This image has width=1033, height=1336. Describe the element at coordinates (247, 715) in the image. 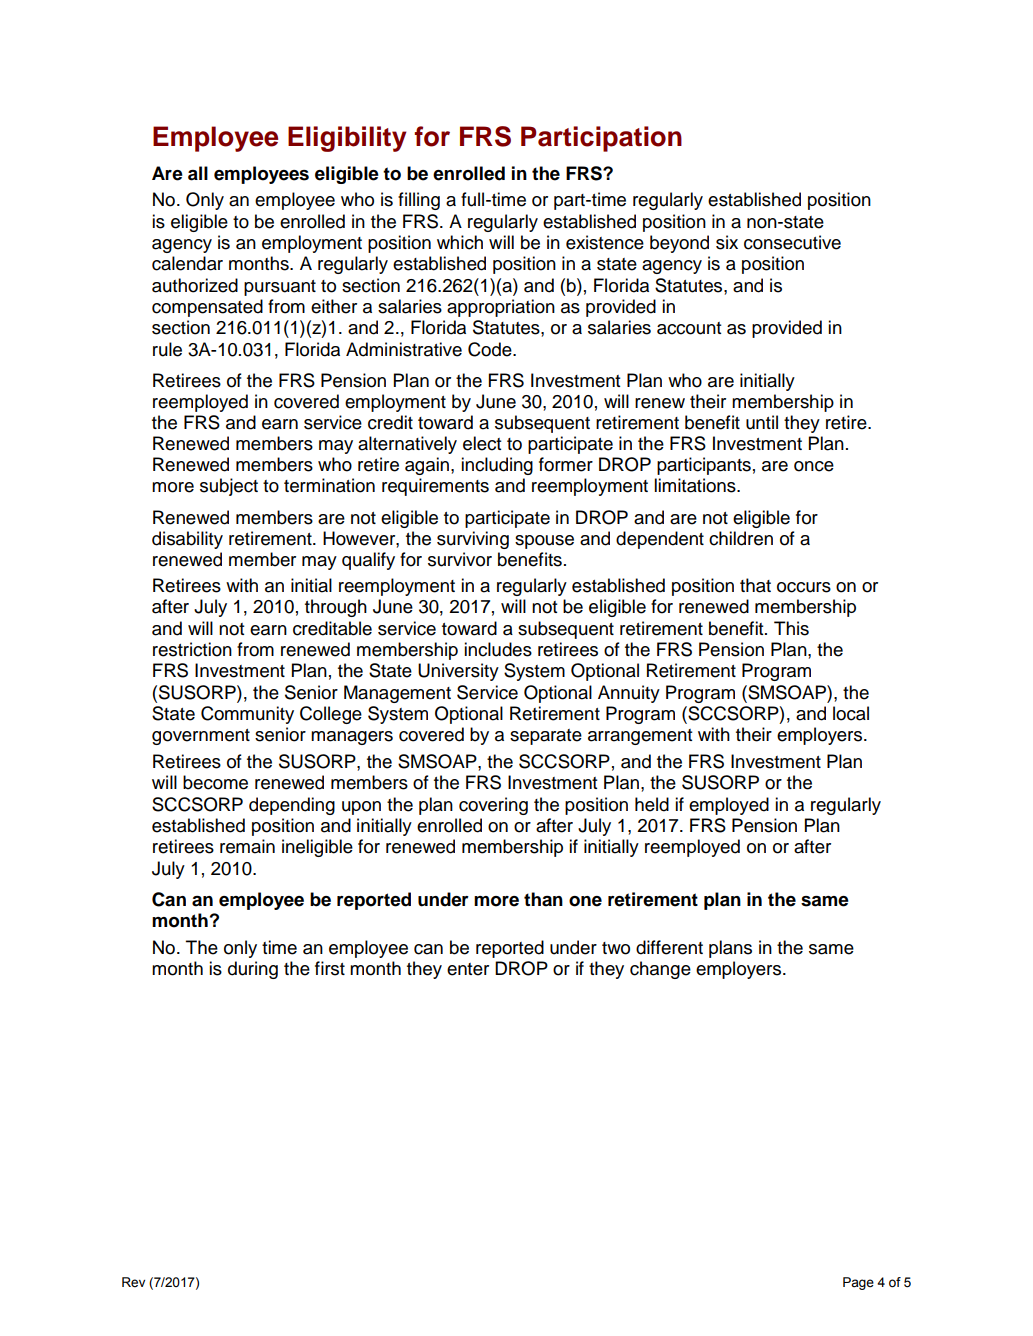

I see `Community` at that location.
